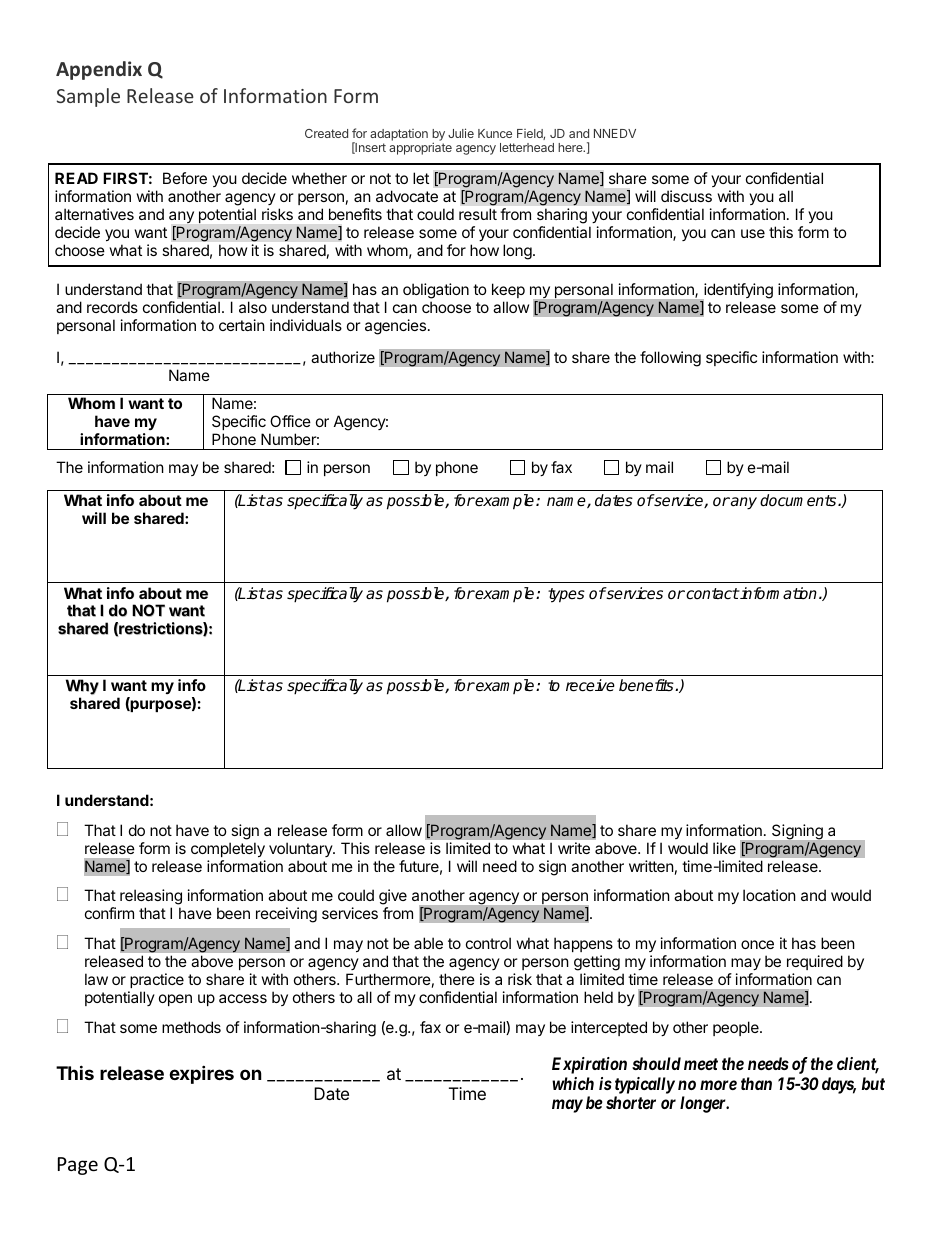 The width and height of the page is (952, 1233). I want to click on which, so click(573, 1083).
